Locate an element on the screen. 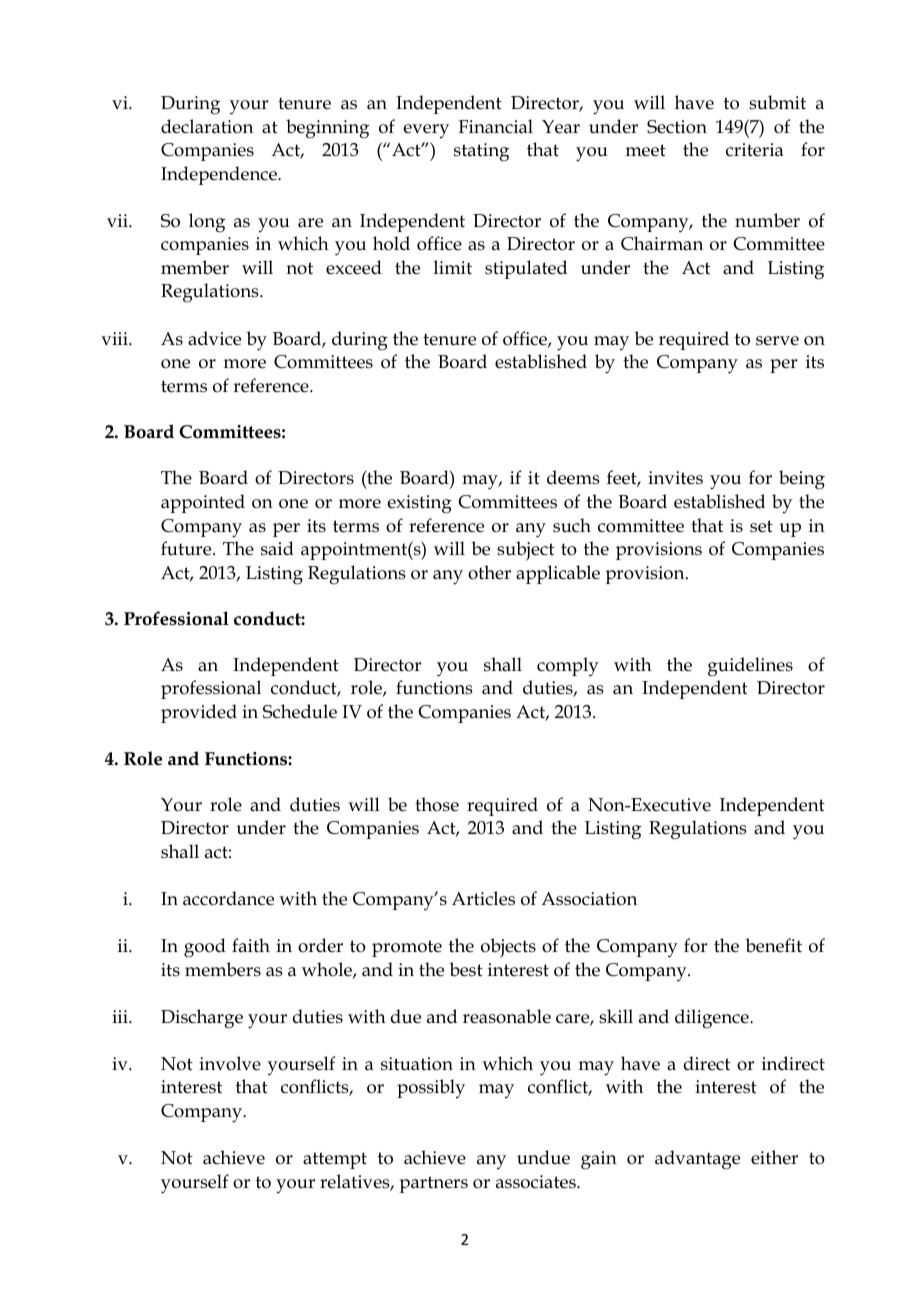  declaration is located at coordinates (207, 126).
